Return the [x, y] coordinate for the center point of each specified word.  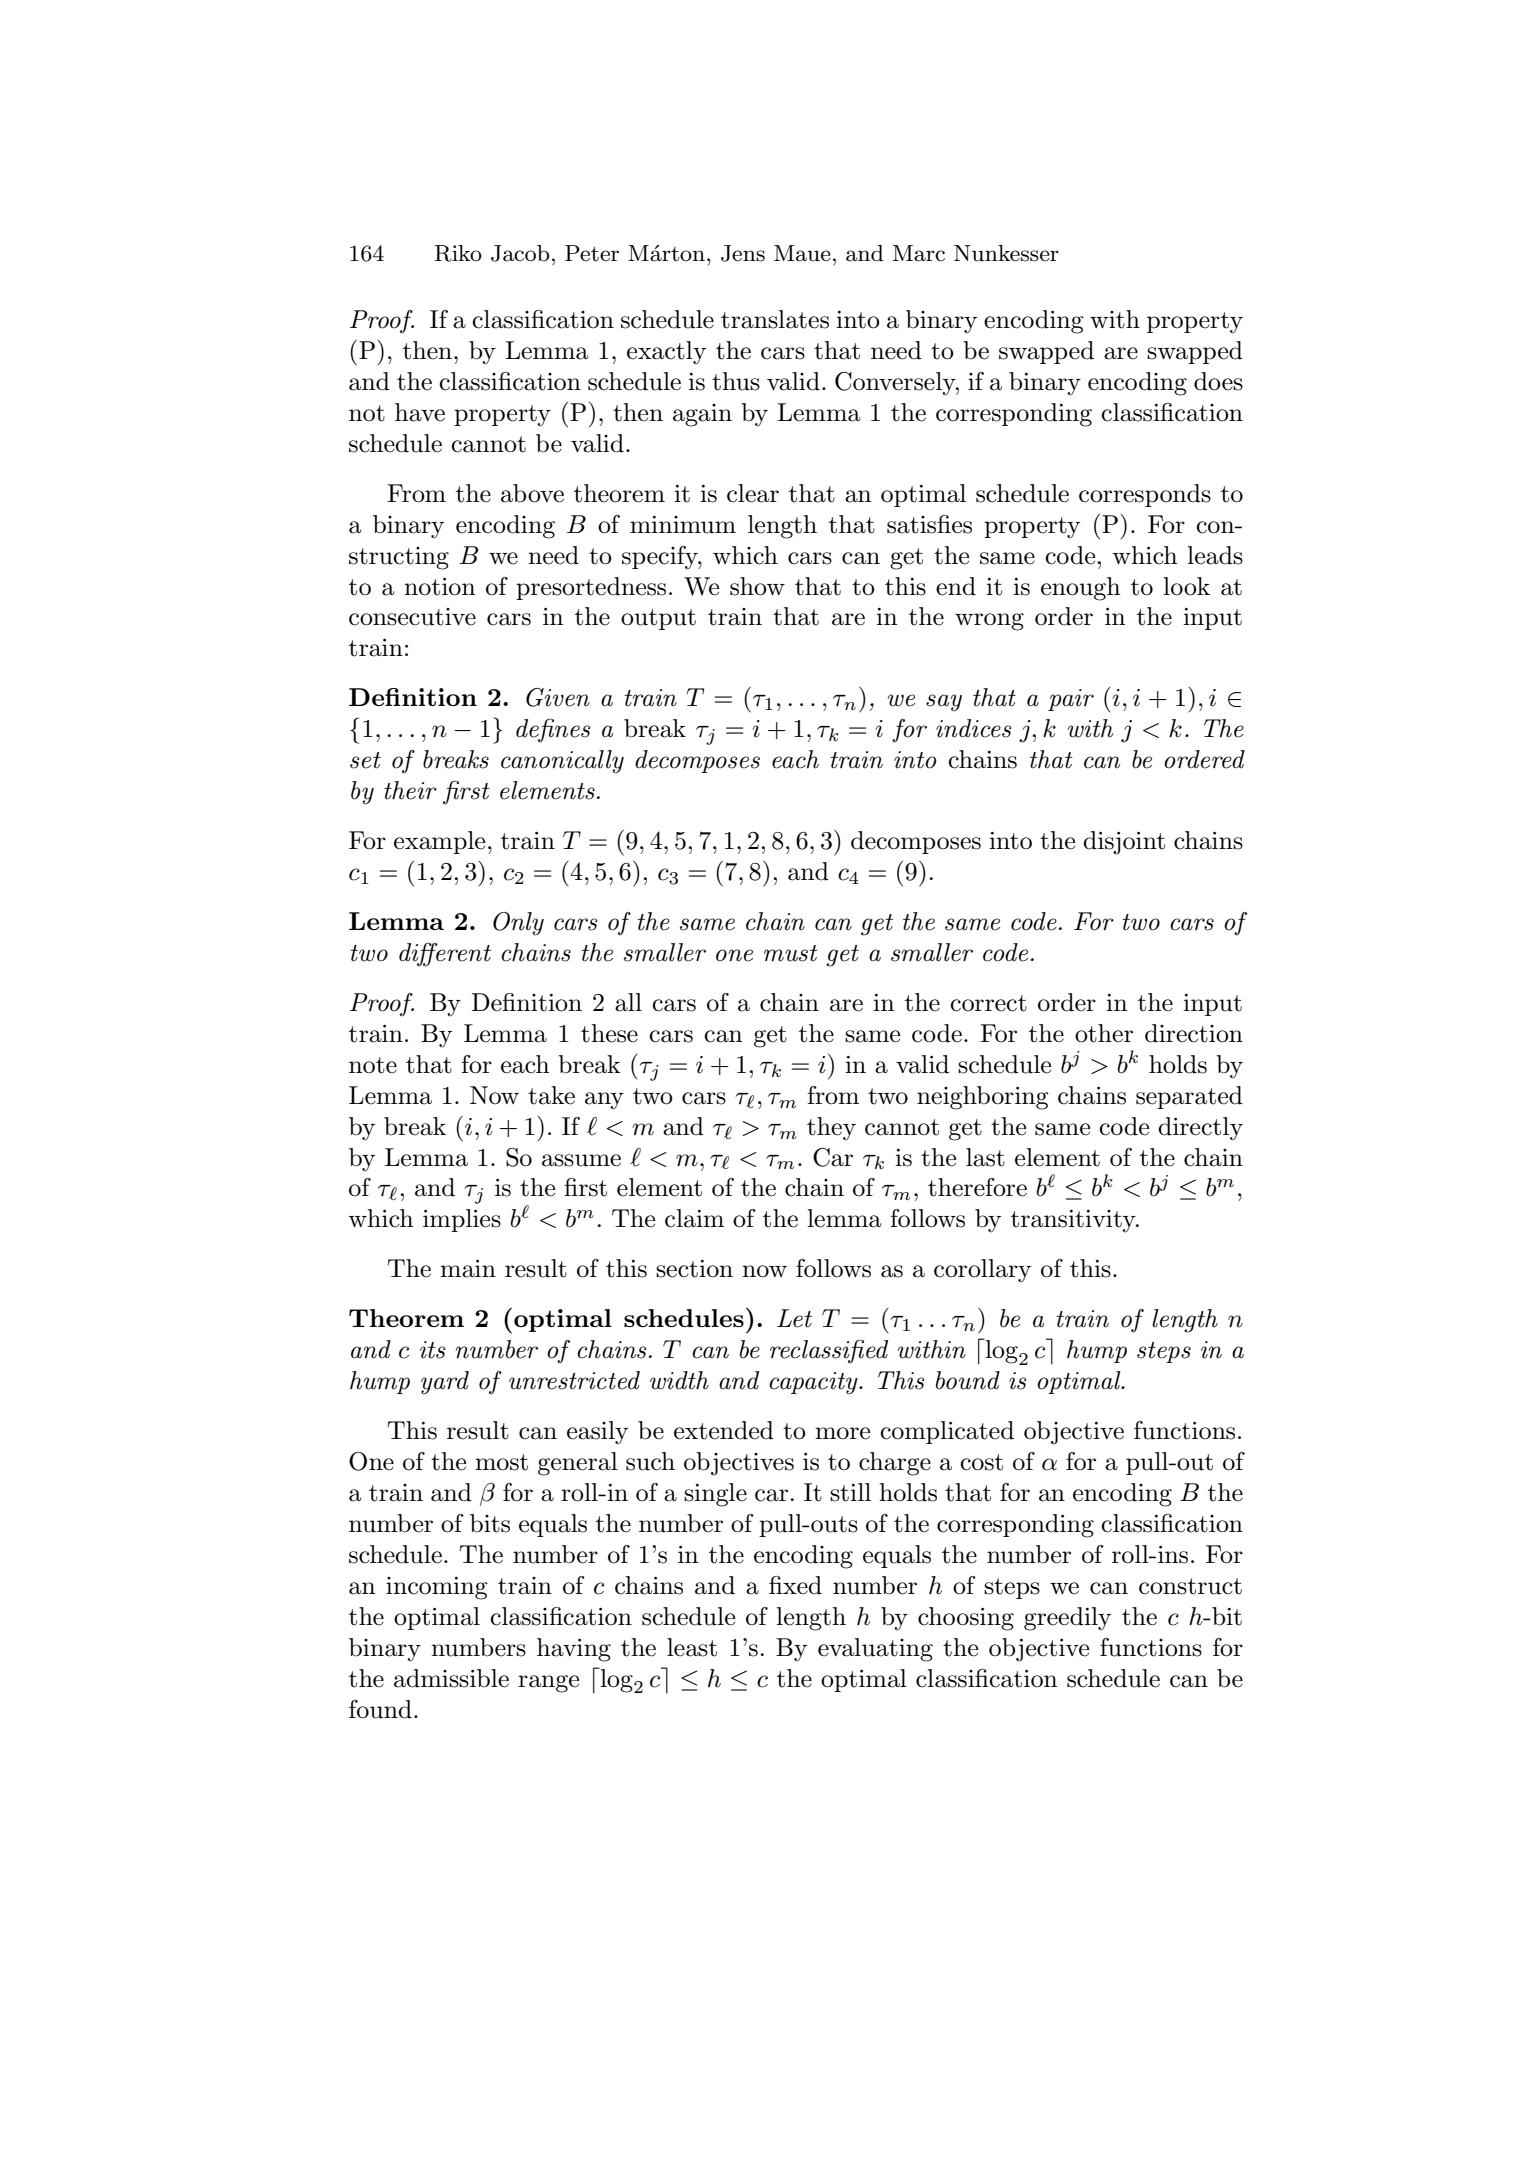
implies [462, 1220]
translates [775, 319]
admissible [451, 1678]
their [410, 790]
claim [694, 1218]
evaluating [875, 1650]
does [1218, 381]
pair [1071, 700]
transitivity [1074, 1221]
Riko [458, 253]
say [944, 703]
